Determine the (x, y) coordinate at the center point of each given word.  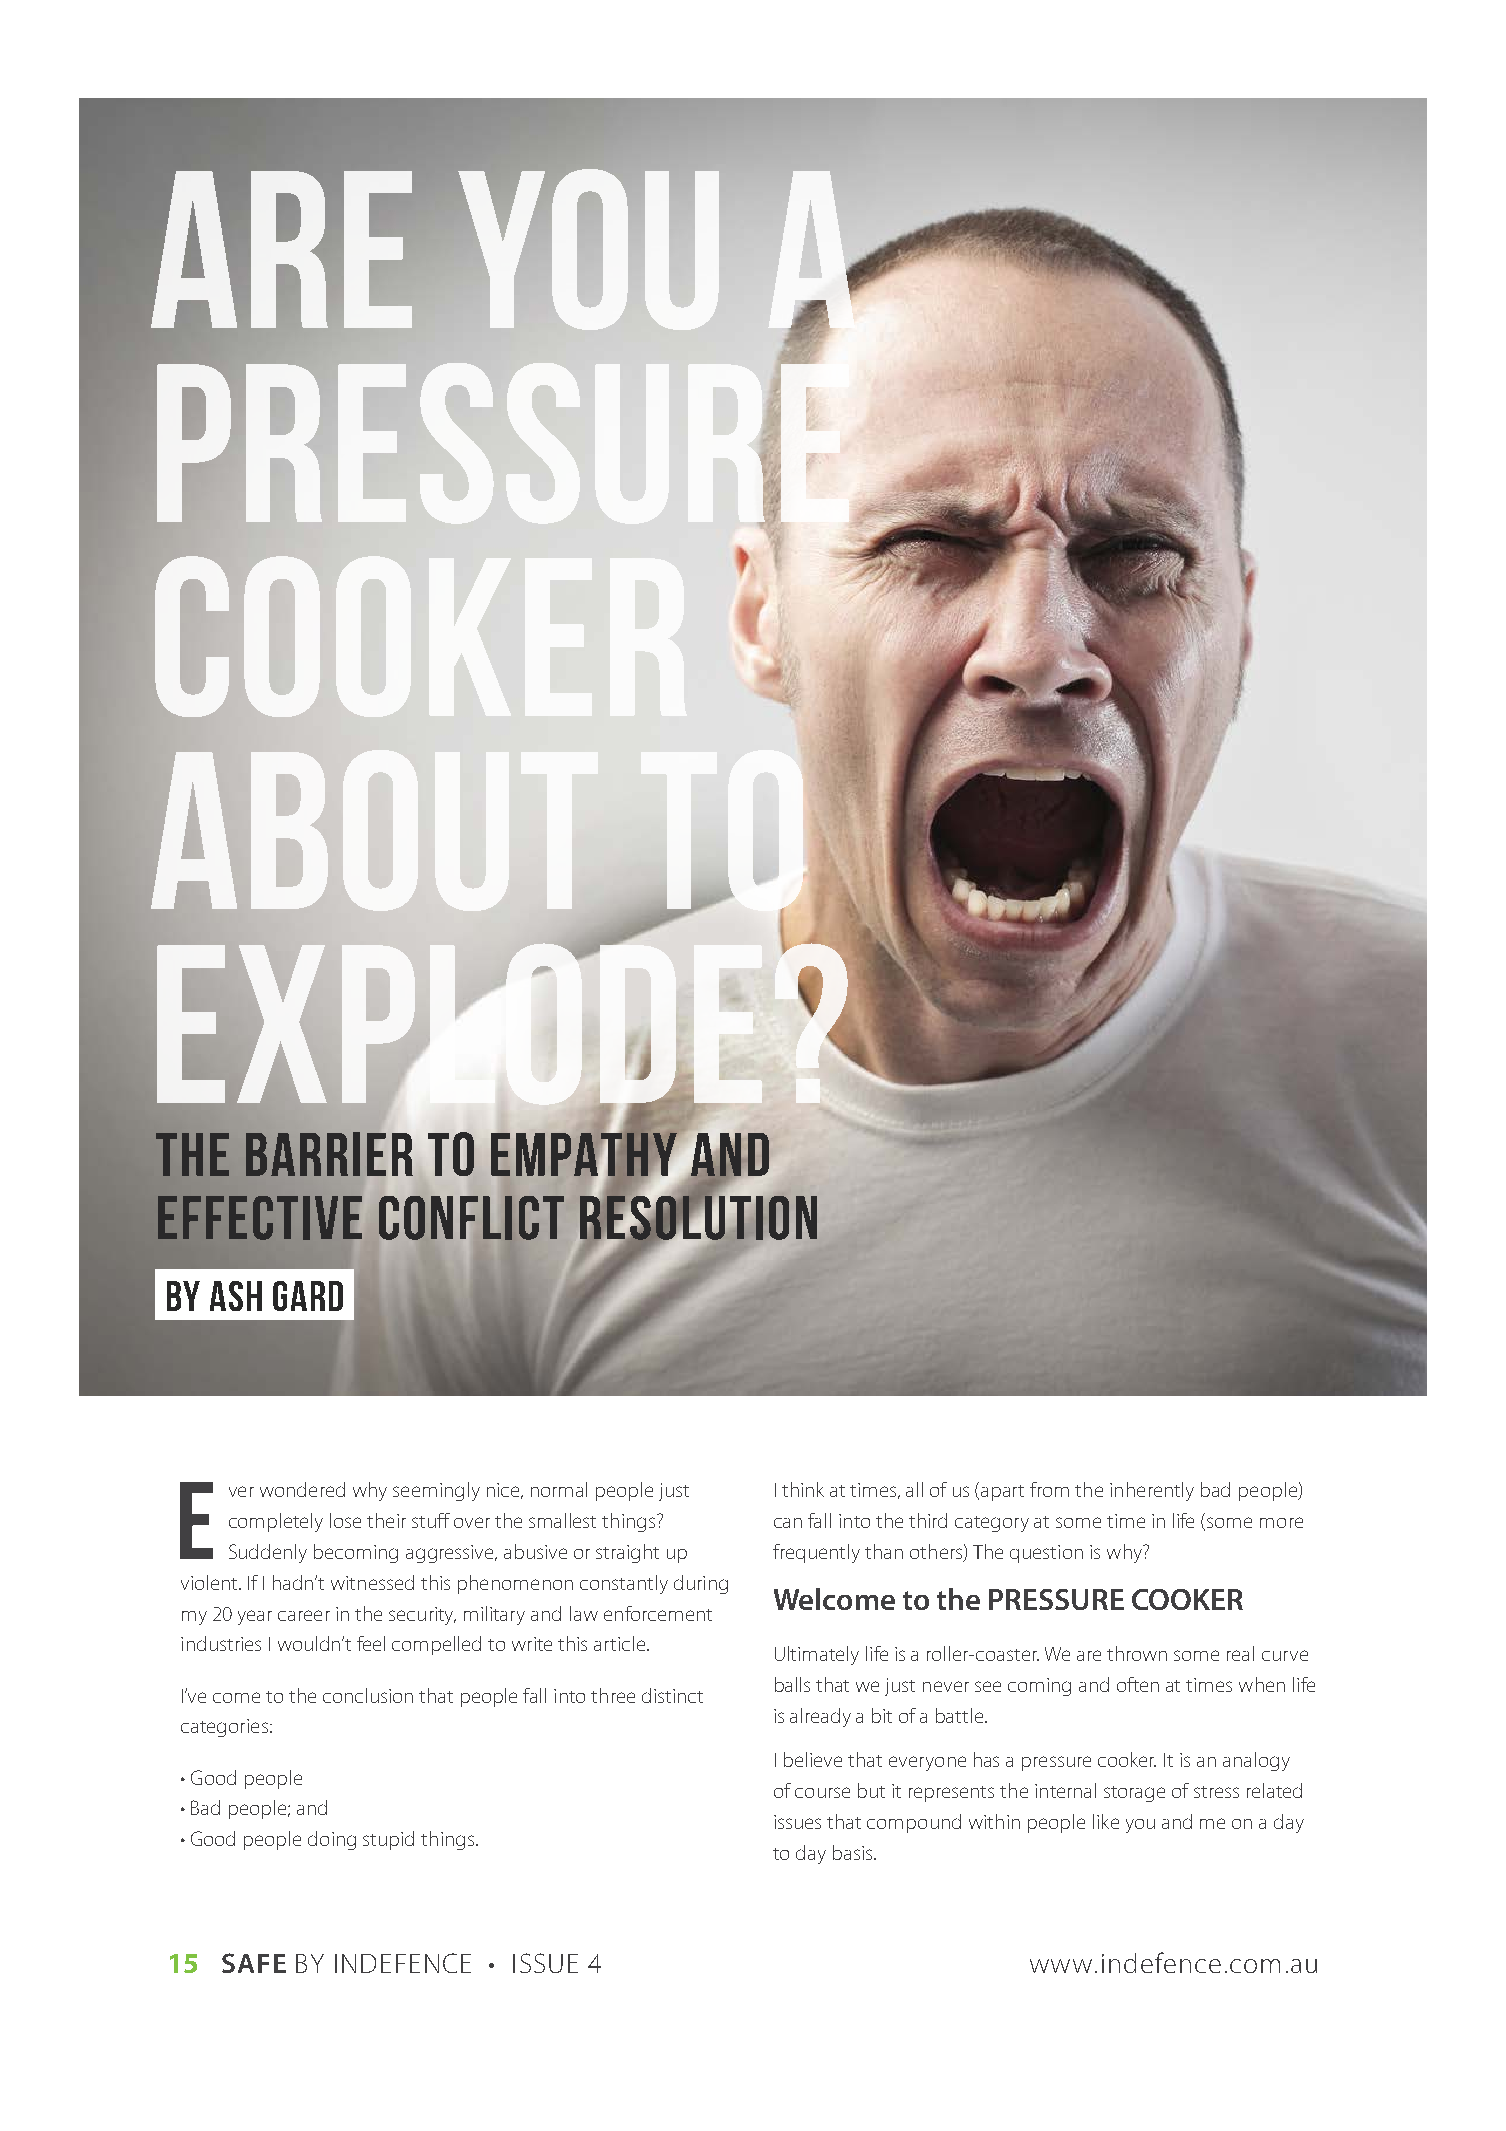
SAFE (254, 1963)
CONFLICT (471, 1218)
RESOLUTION (698, 1217)
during (701, 1584)
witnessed (372, 1582)
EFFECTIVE (260, 1218)
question (1046, 1554)
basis (854, 1852)
